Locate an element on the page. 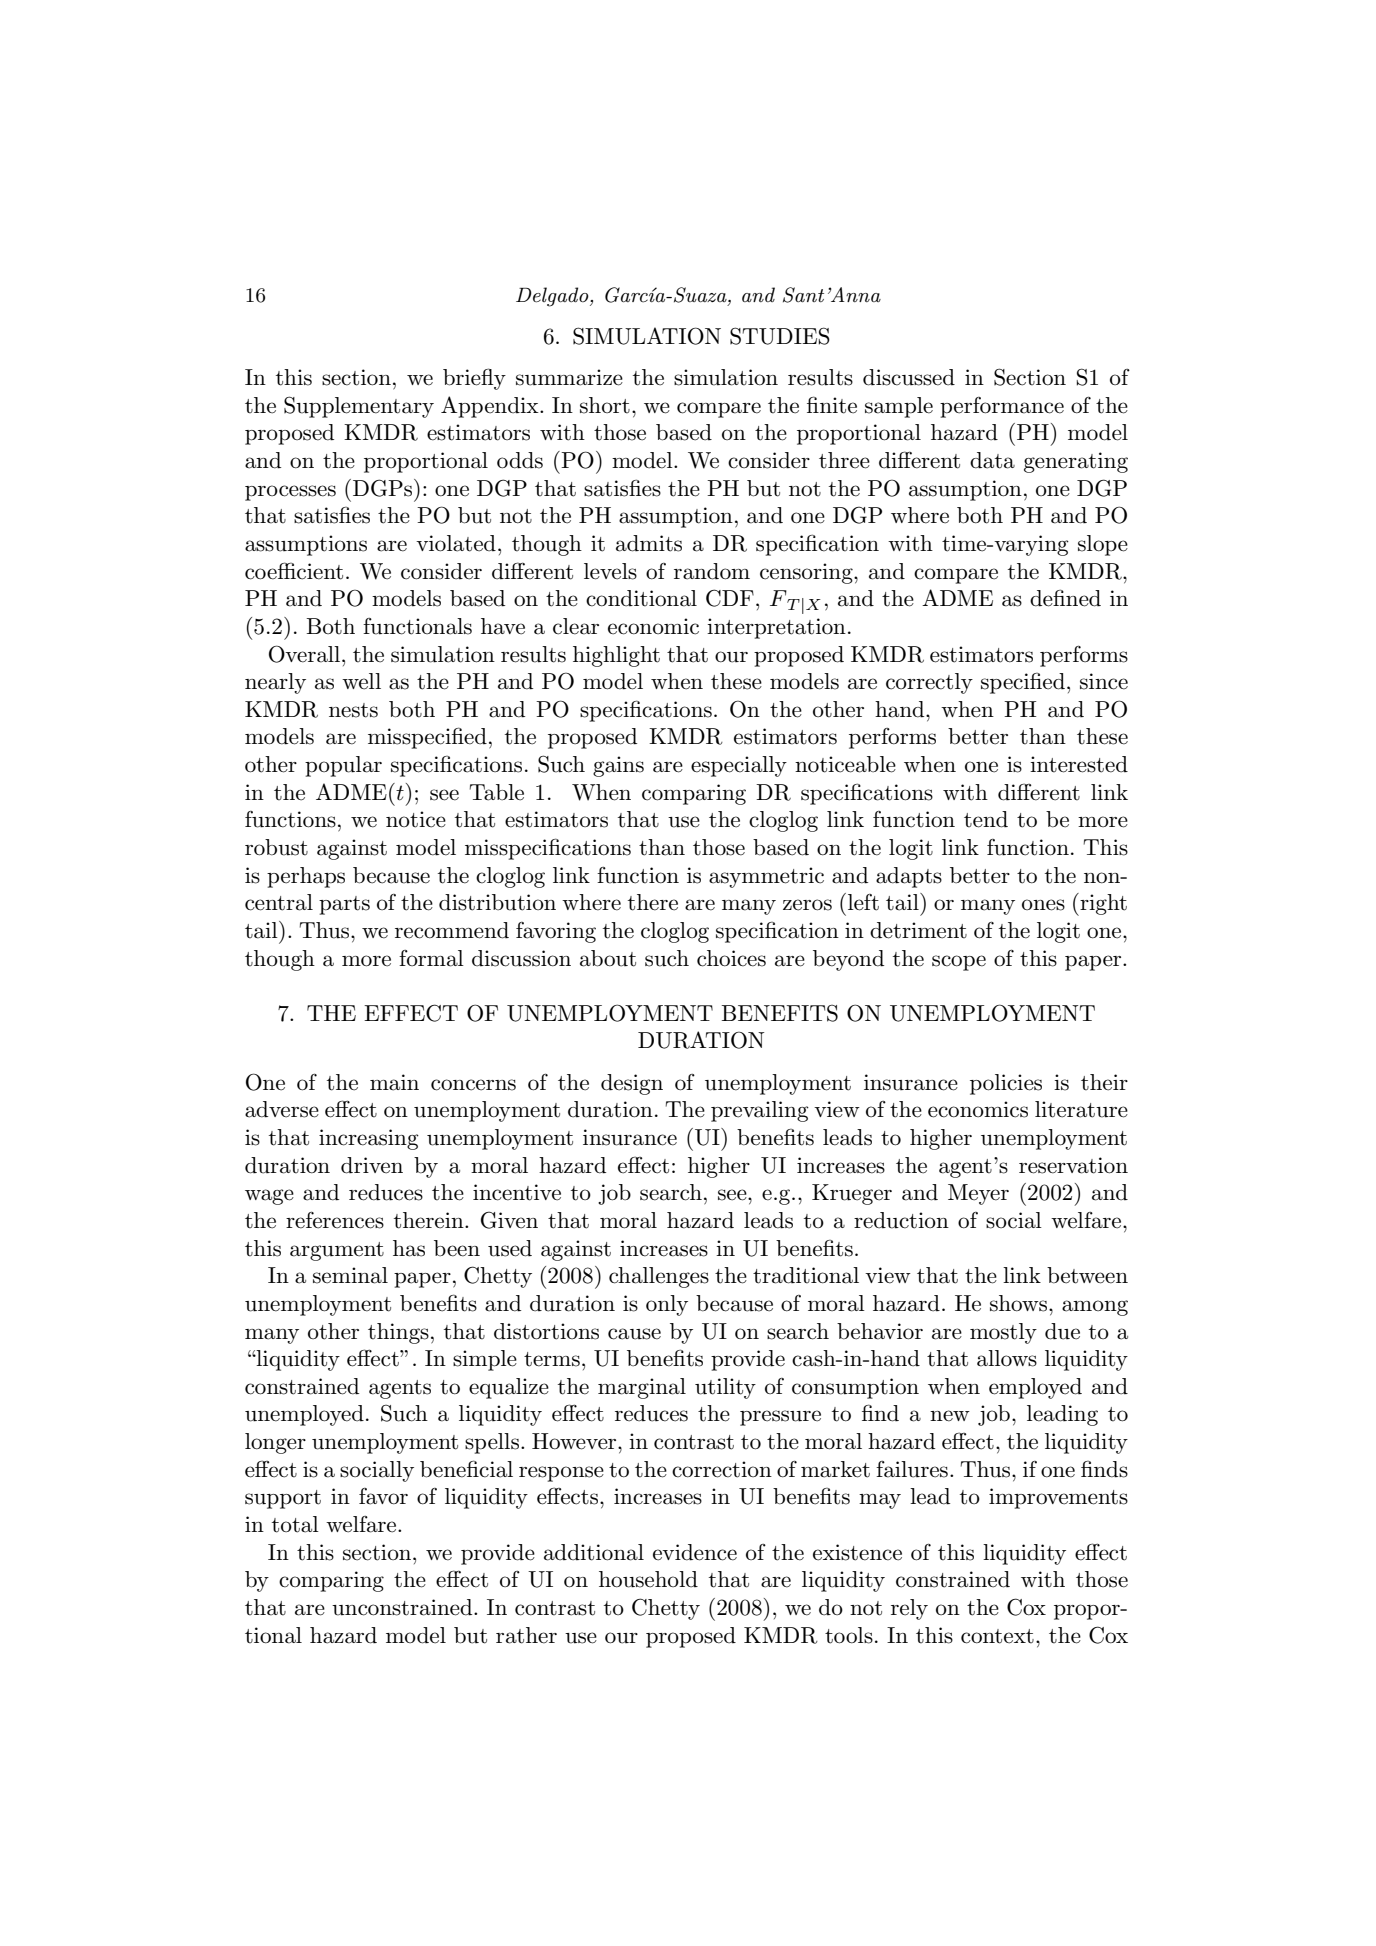  short is located at coordinates (605, 405).
